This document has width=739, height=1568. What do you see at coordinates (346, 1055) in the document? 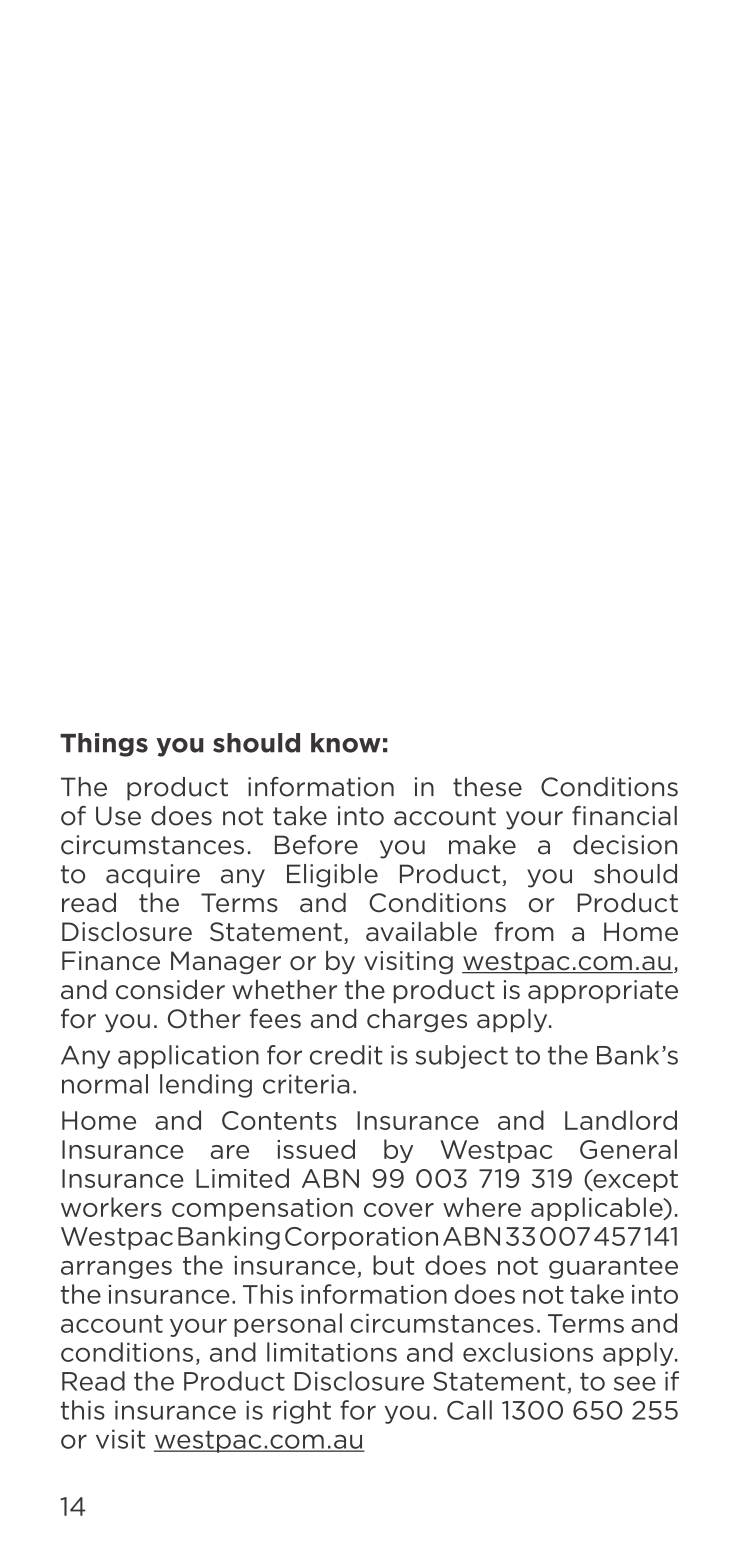
I see `credit` at bounding box center [346, 1055].
